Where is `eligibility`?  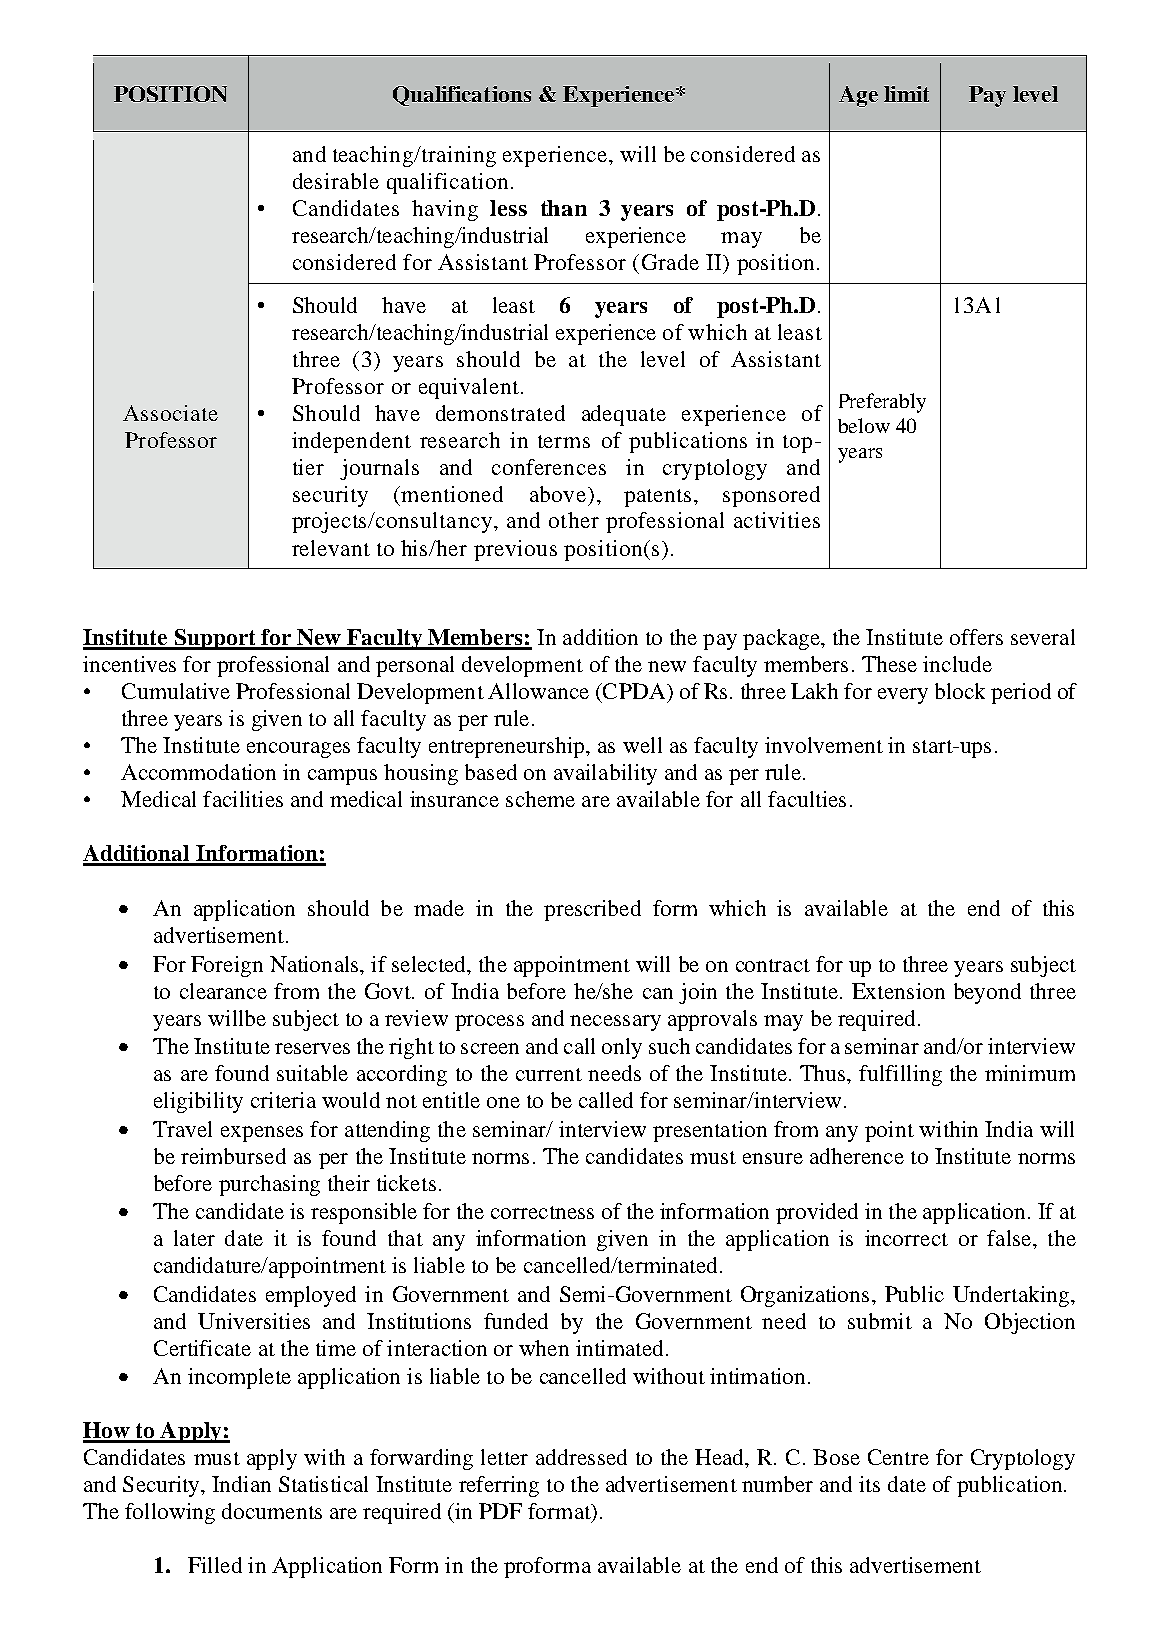 eligibility is located at coordinates (198, 1102).
